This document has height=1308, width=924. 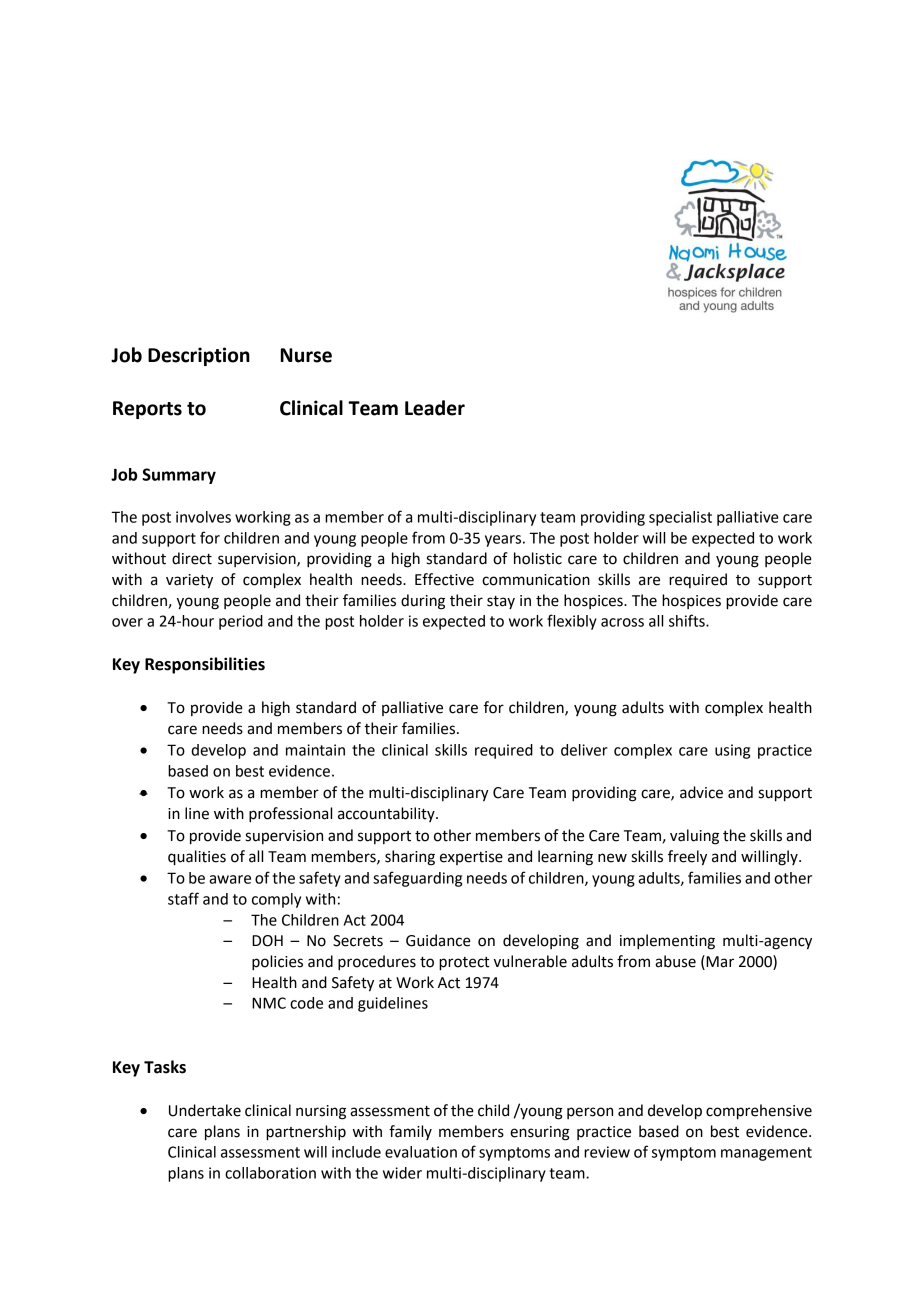 I want to click on Description, so click(x=199, y=356).
